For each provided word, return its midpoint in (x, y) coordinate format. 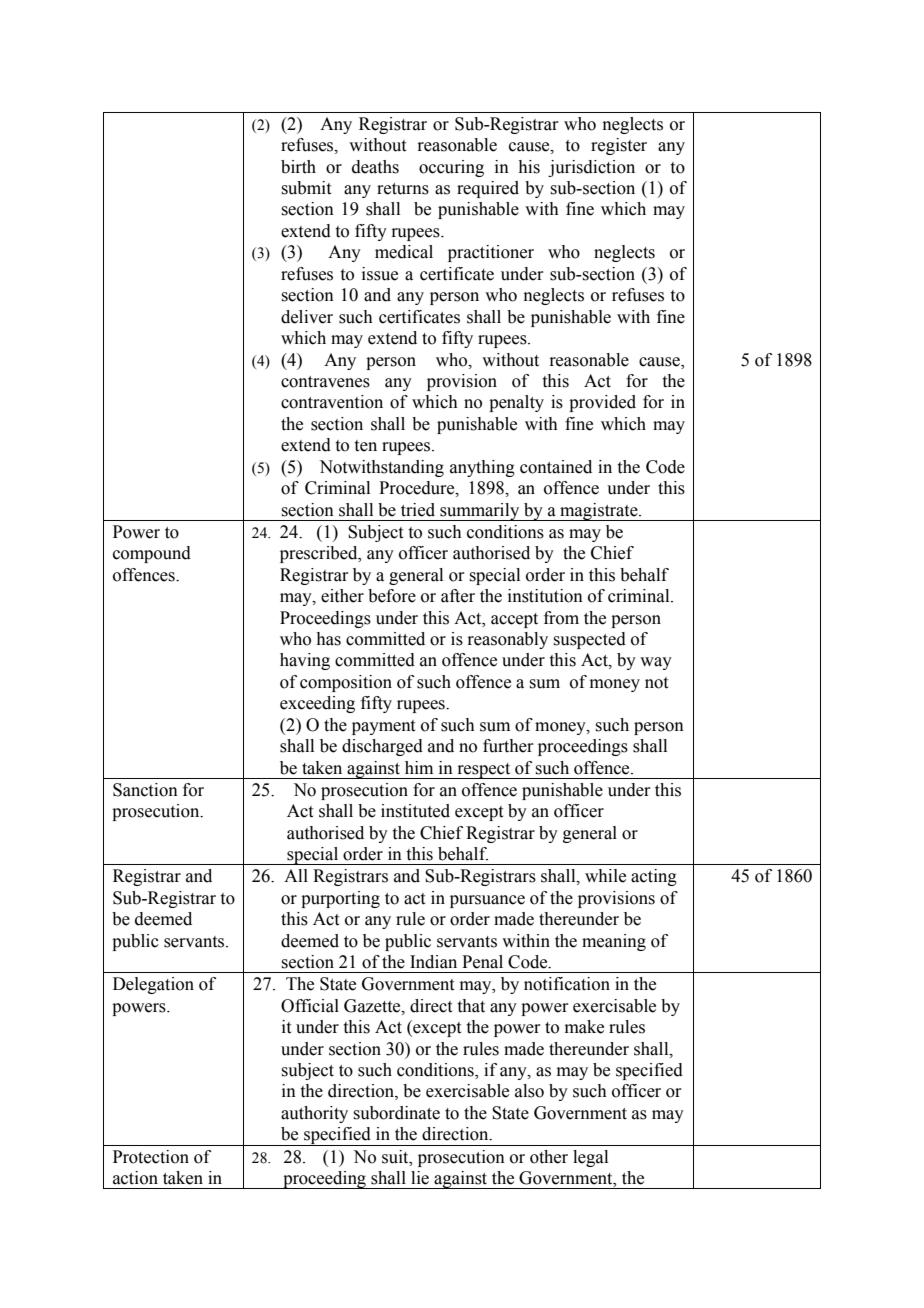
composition (346, 683)
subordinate (396, 1113)
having (305, 661)
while (605, 876)
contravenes (325, 382)
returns (403, 189)
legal (590, 1158)
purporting (340, 899)
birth (298, 167)
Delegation (153, 985)
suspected (589, 640)
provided (602, 403)
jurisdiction (591, 168)
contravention (332, 402)
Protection (151, 1157)
